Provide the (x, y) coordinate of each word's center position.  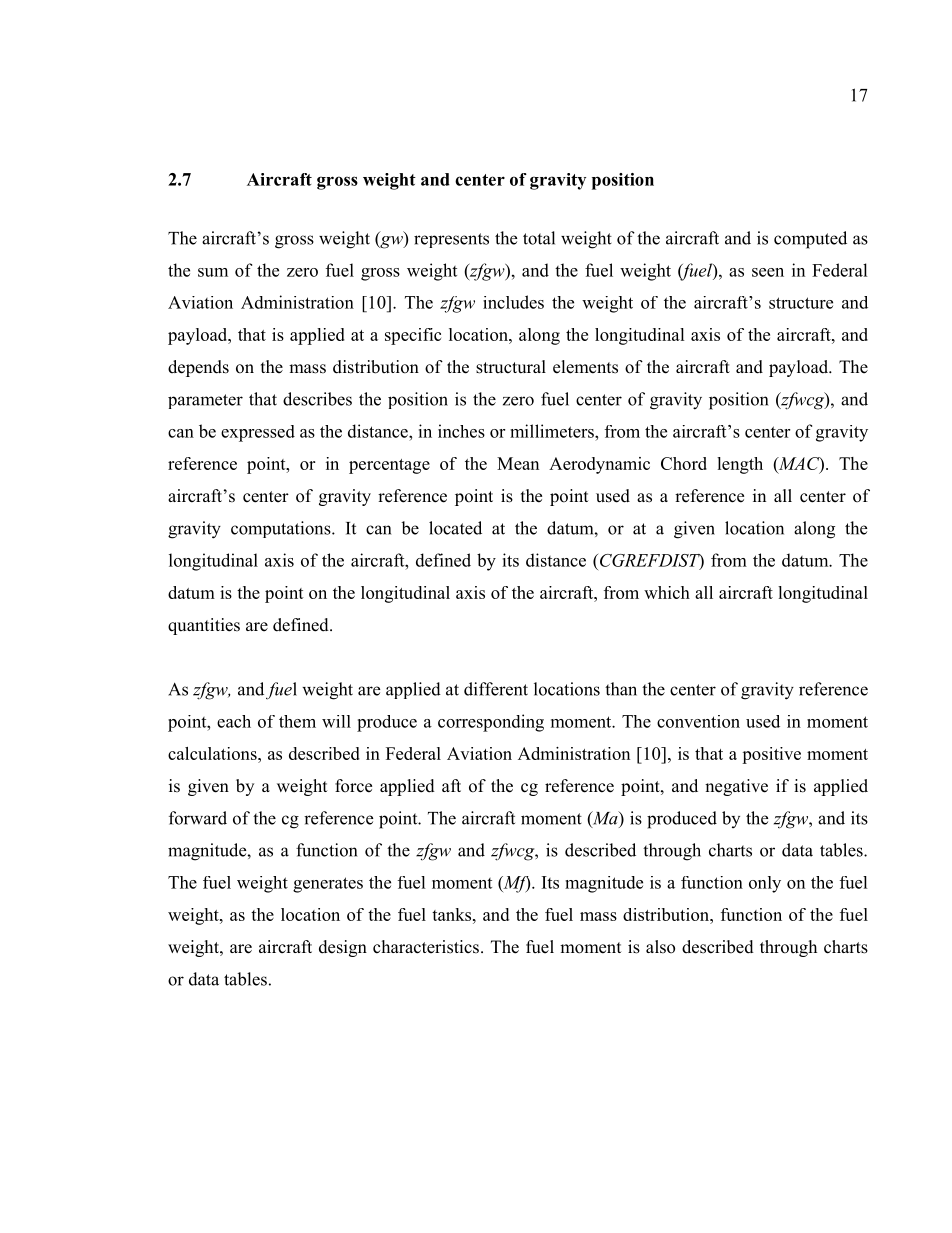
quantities (204, 626)
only (765, 884)
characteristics (426, 947)
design (343, 948)
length (740, 465)
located (455, 528)
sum (213, 272)
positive (771, 755)
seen (768, 272)
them (297, 721)
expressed (258, 433)
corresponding (491, 723)
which (667, 592)
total (539, 238)
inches (461, 431)
